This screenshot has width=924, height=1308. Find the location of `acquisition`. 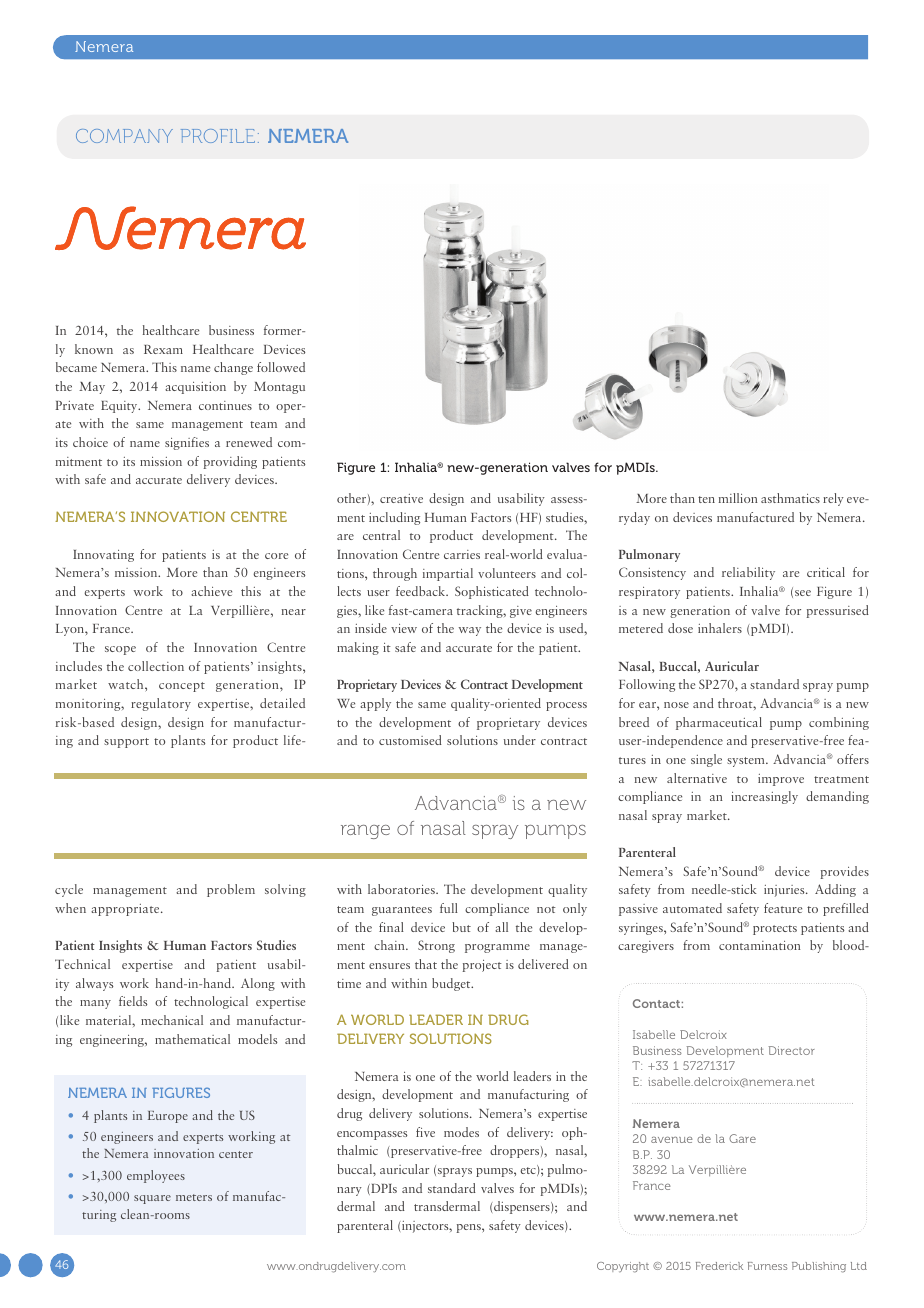

acquisition is located at coordinates (195, 388).
